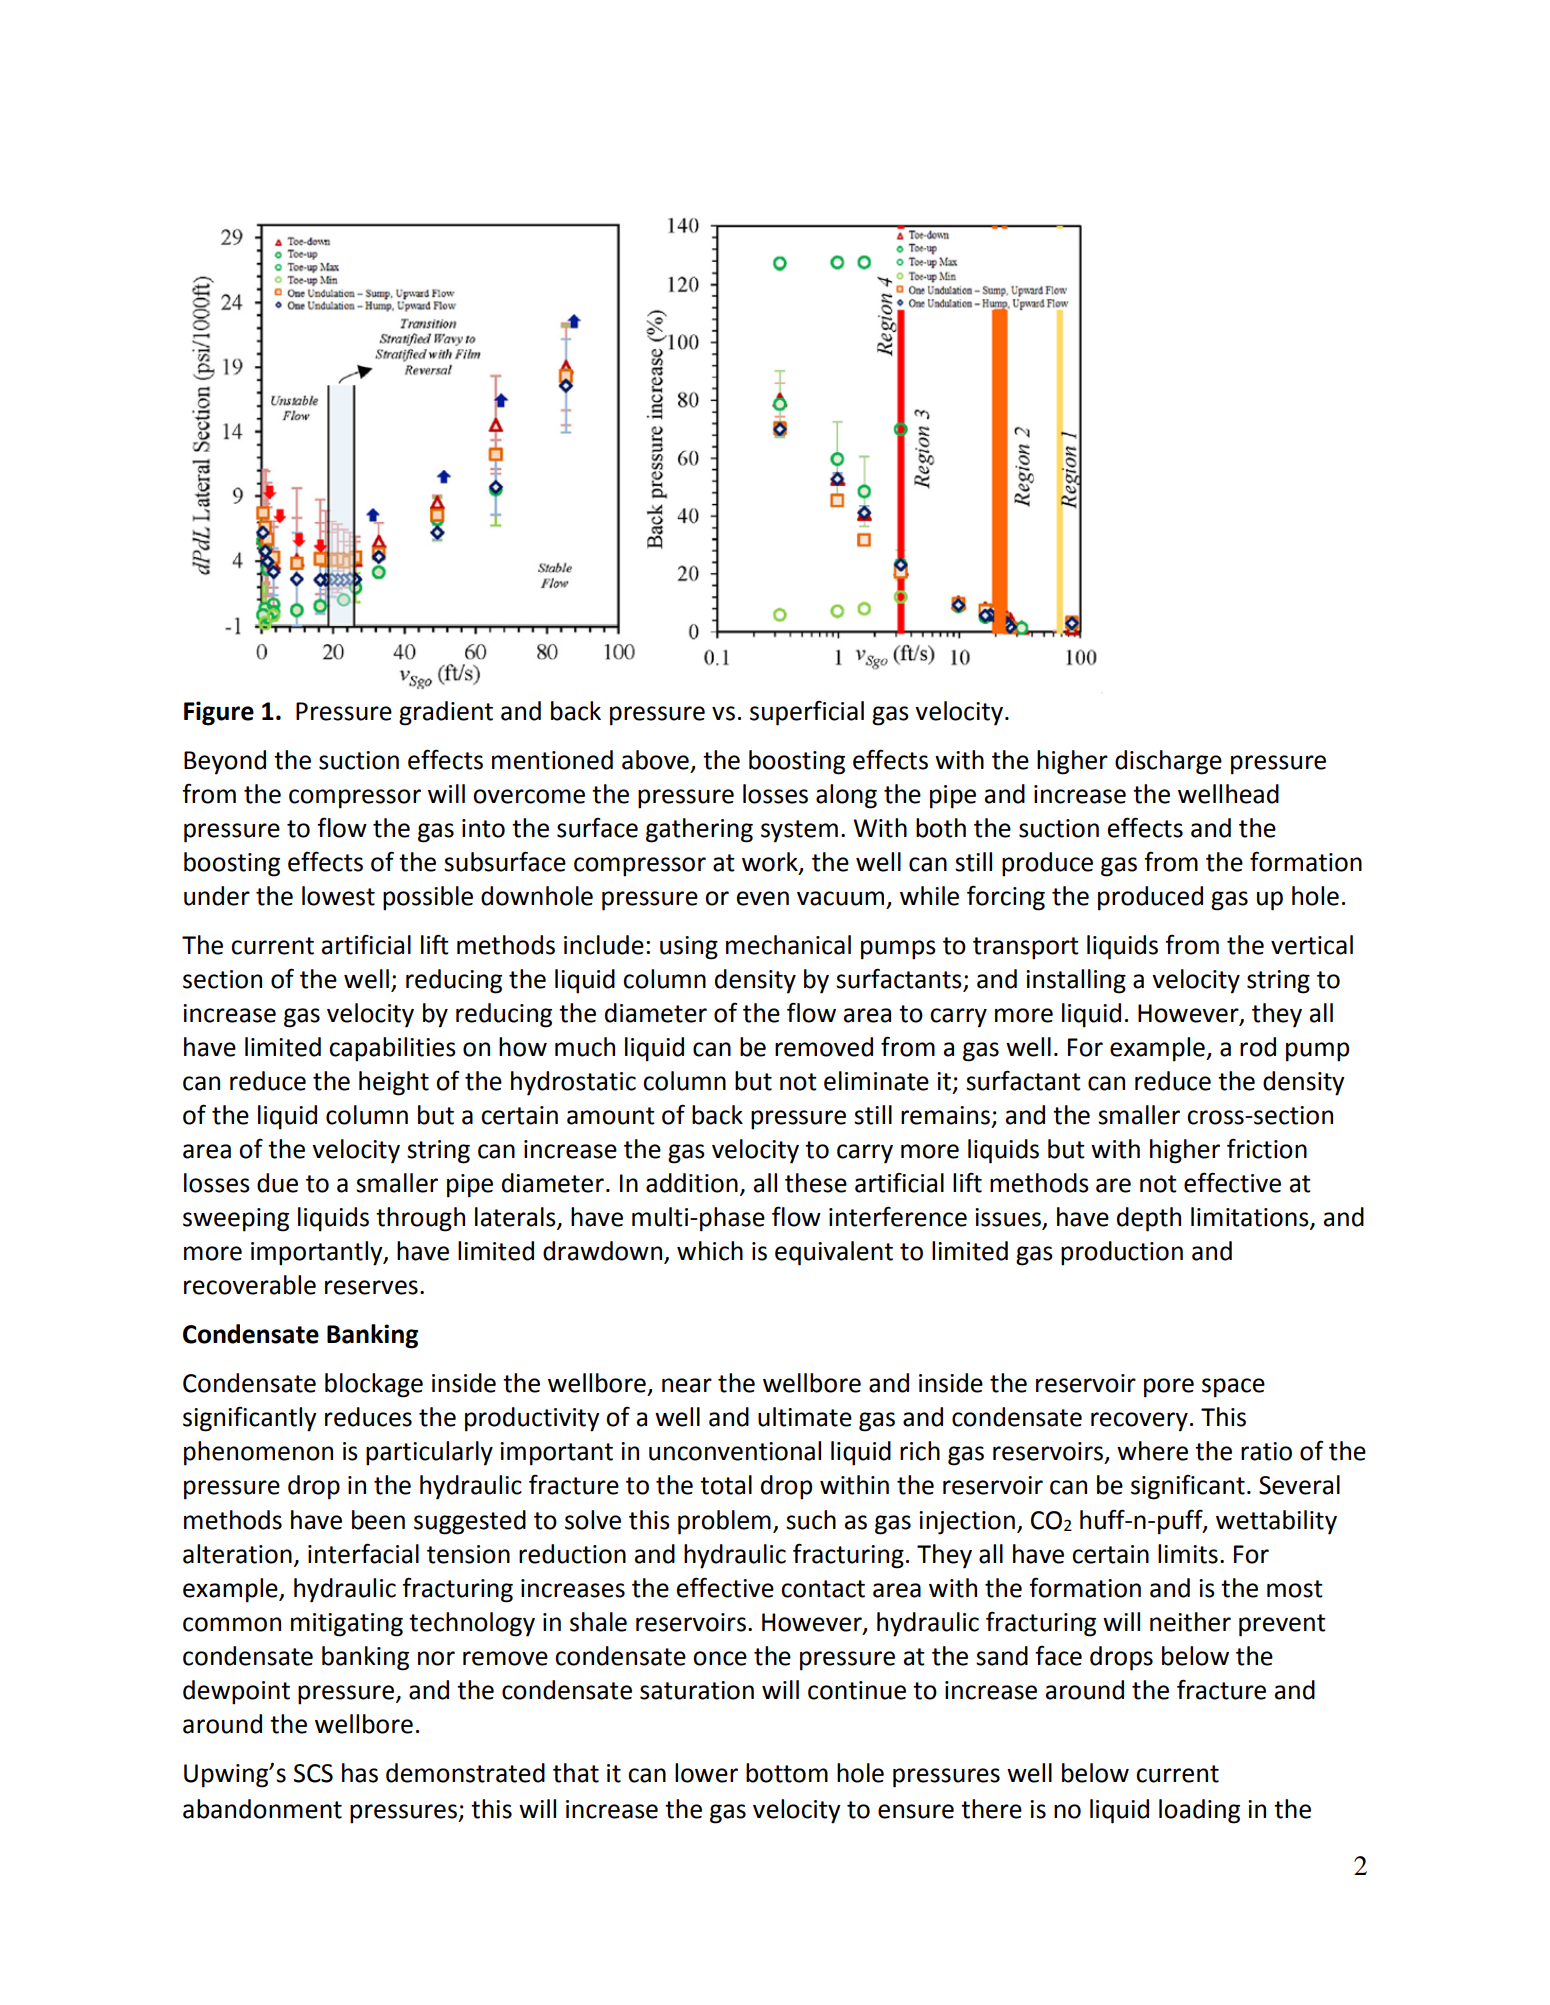 This image has height=2005, width=1550. What do you see at coordinates (823, 1589) in the image?
I see `contact` at bounding box center [823, 1589].
